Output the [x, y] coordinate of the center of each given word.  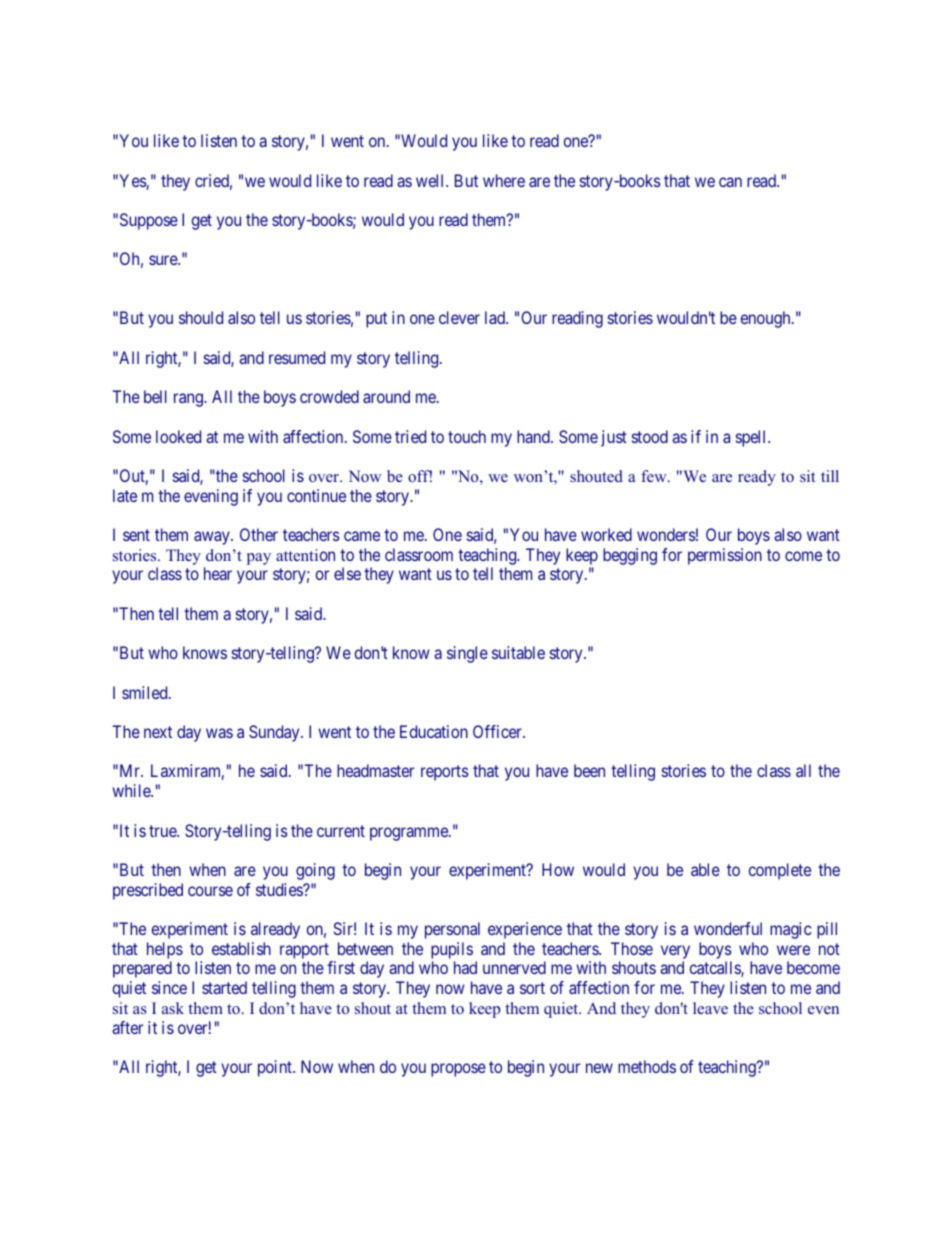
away [213, 538]
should [201, 317]
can [730, 182]
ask [173, 1008]
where [504, 180]
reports [445, 773]
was [219, 733]
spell [752, 438]
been [589, 770]
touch [467, 436]
